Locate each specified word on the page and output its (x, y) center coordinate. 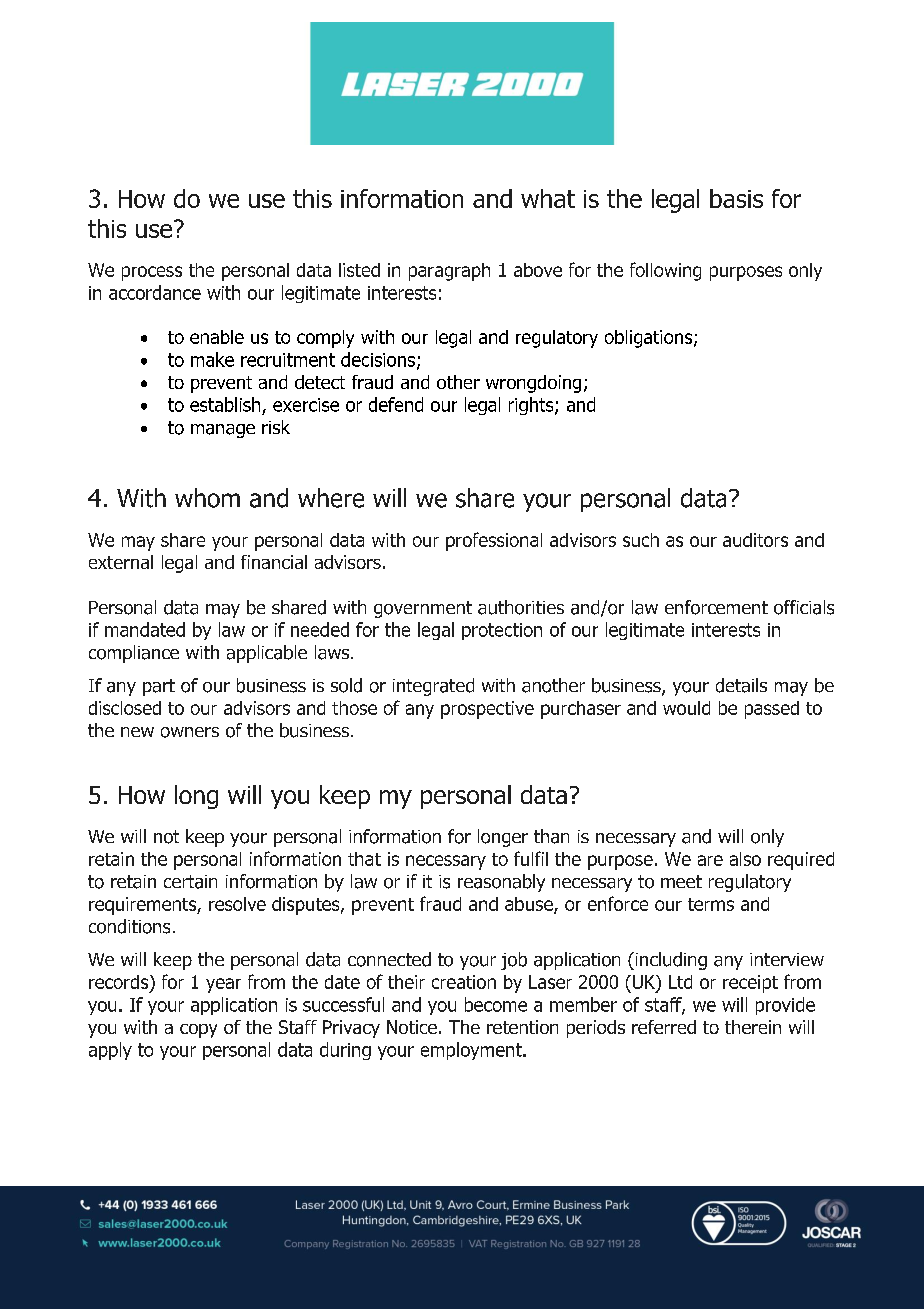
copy (198, 1031)
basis (736, 198)
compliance (134, 654)
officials (804, 607)
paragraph (449, 272)
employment (472, 1051)
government (423, 609)
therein (753, 1027)
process (152, 273)
